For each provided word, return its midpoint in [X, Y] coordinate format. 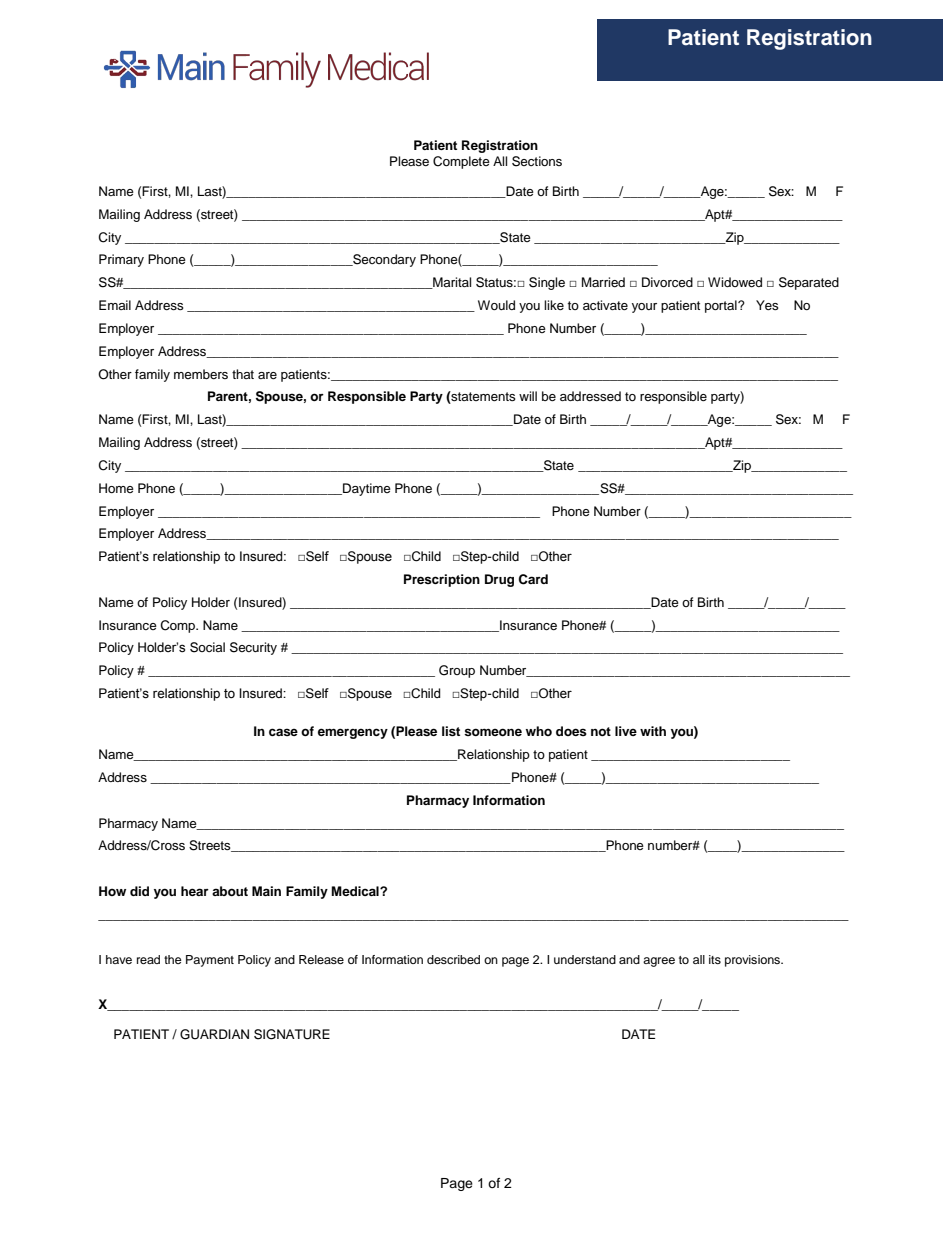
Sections [537, 161]
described [453, 959]
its [715, 959]
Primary [121, 260]
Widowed [735, 282]
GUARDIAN [214, 1034]
